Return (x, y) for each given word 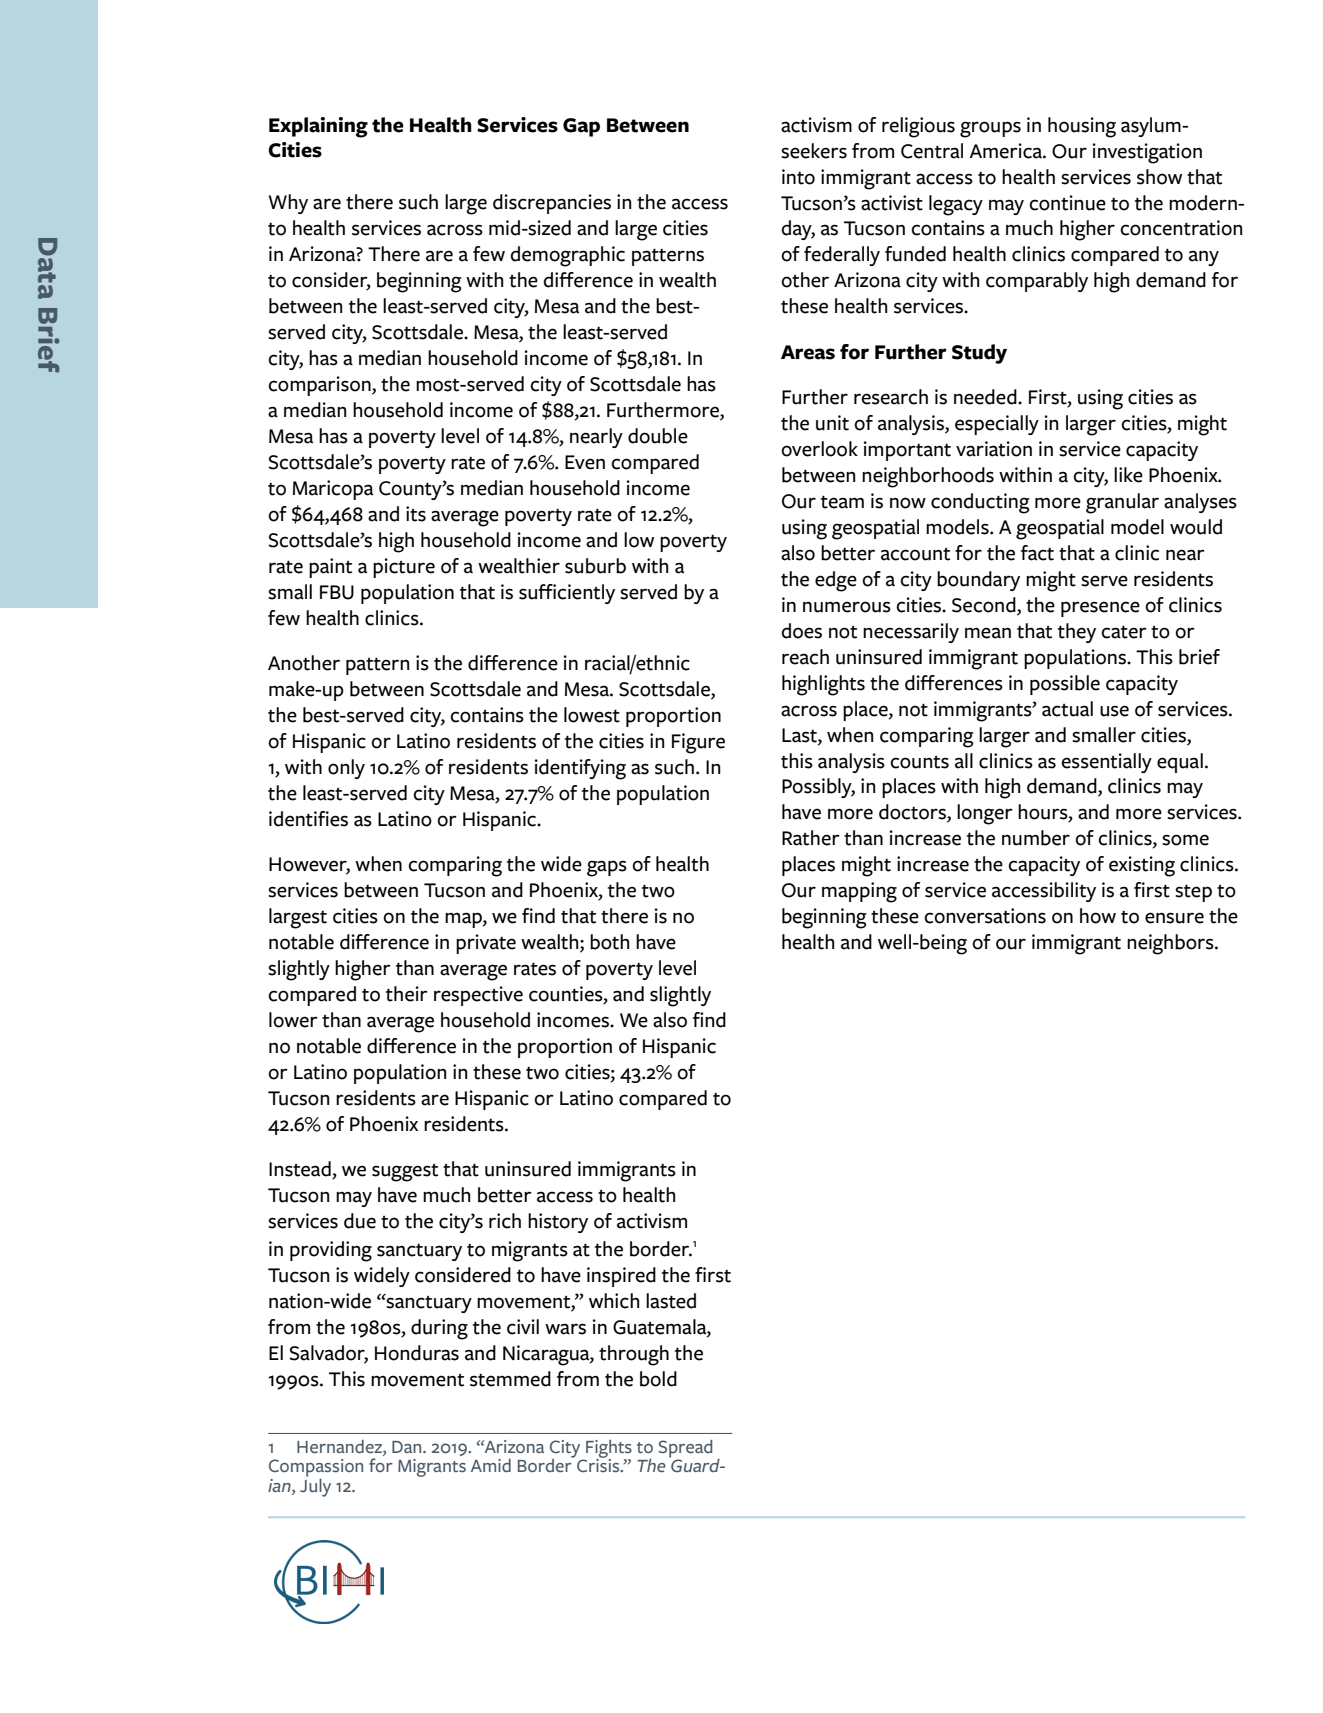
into (798, 177)
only (346, 769)
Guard (695, 1464)
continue (1067, 203)
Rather (811, 838)
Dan (408, 1447)
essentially (1106, 763)
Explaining (318, 127)
